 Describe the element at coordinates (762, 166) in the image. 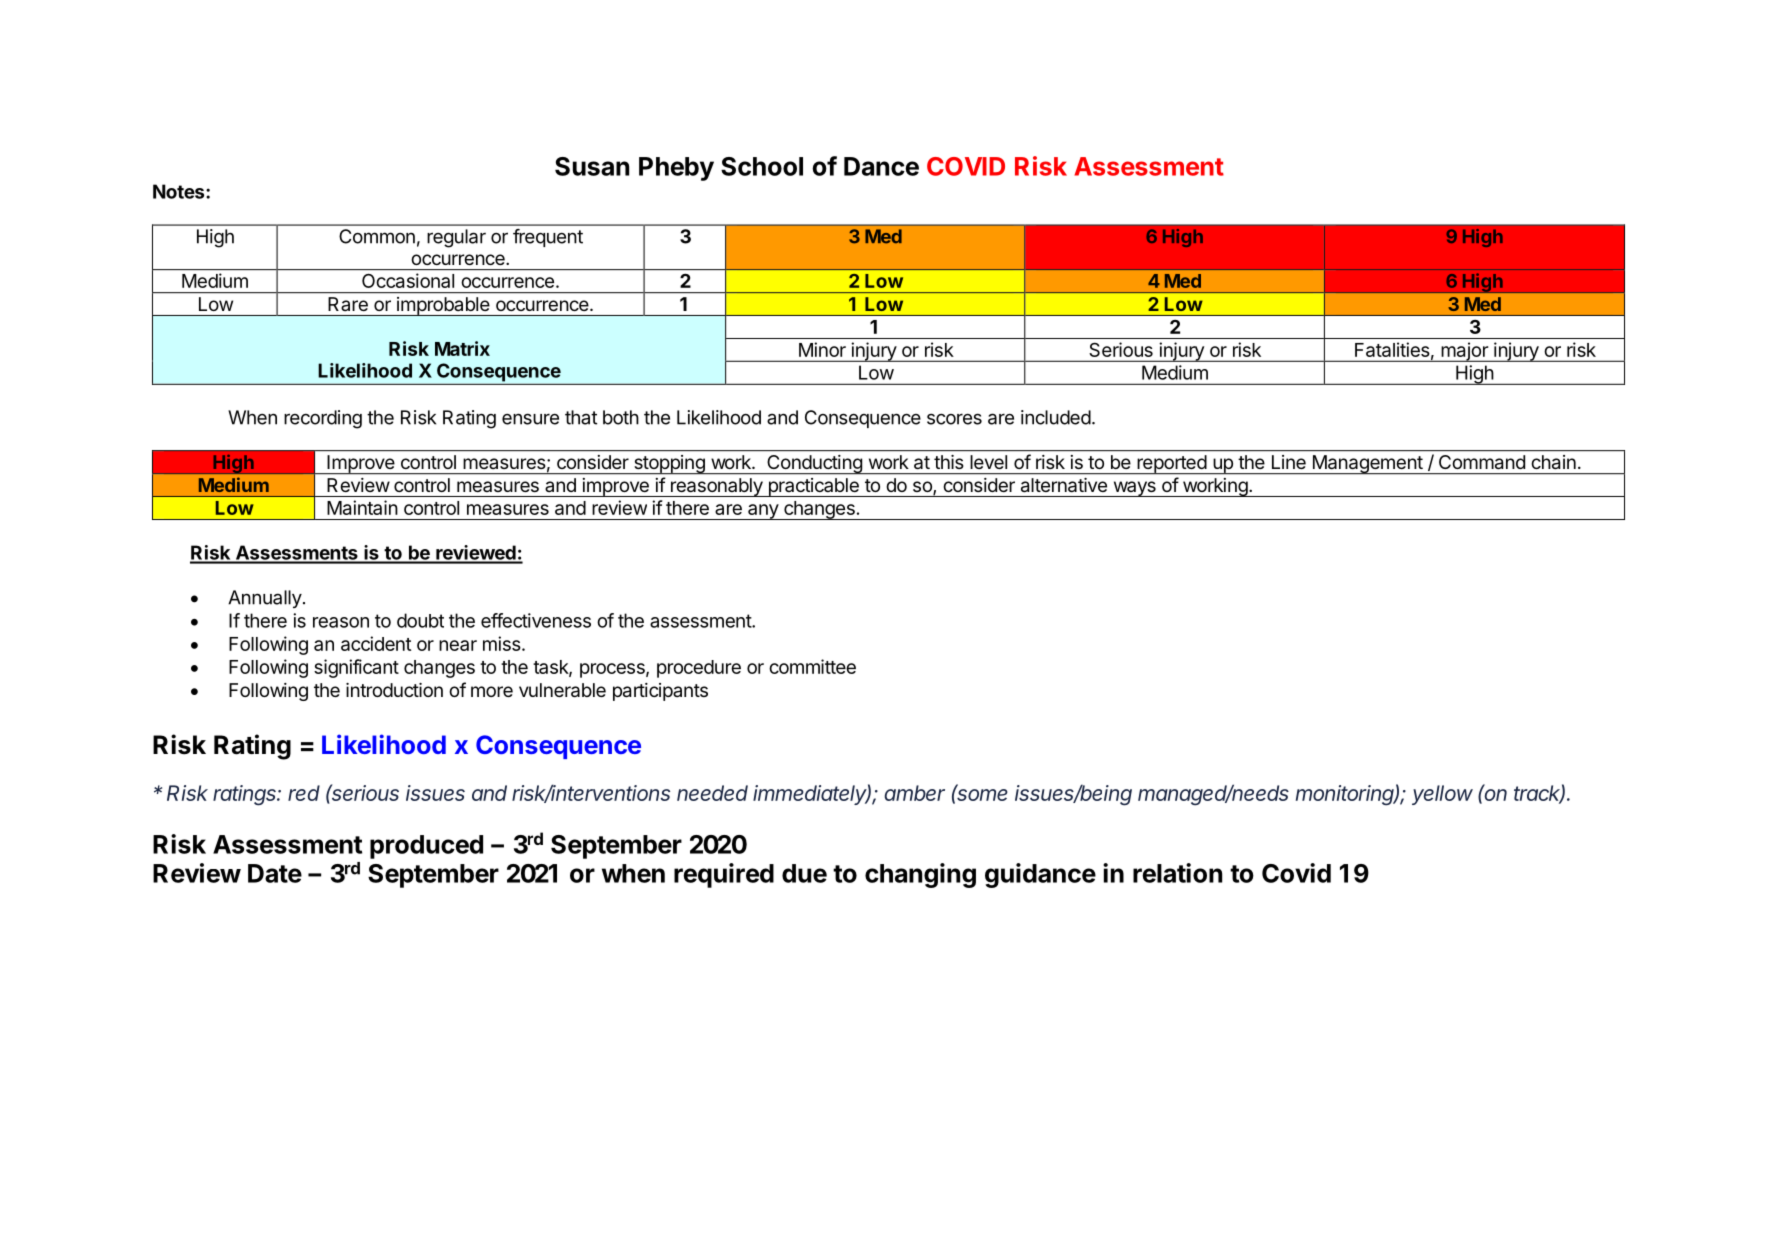

I see `School` at that location.
